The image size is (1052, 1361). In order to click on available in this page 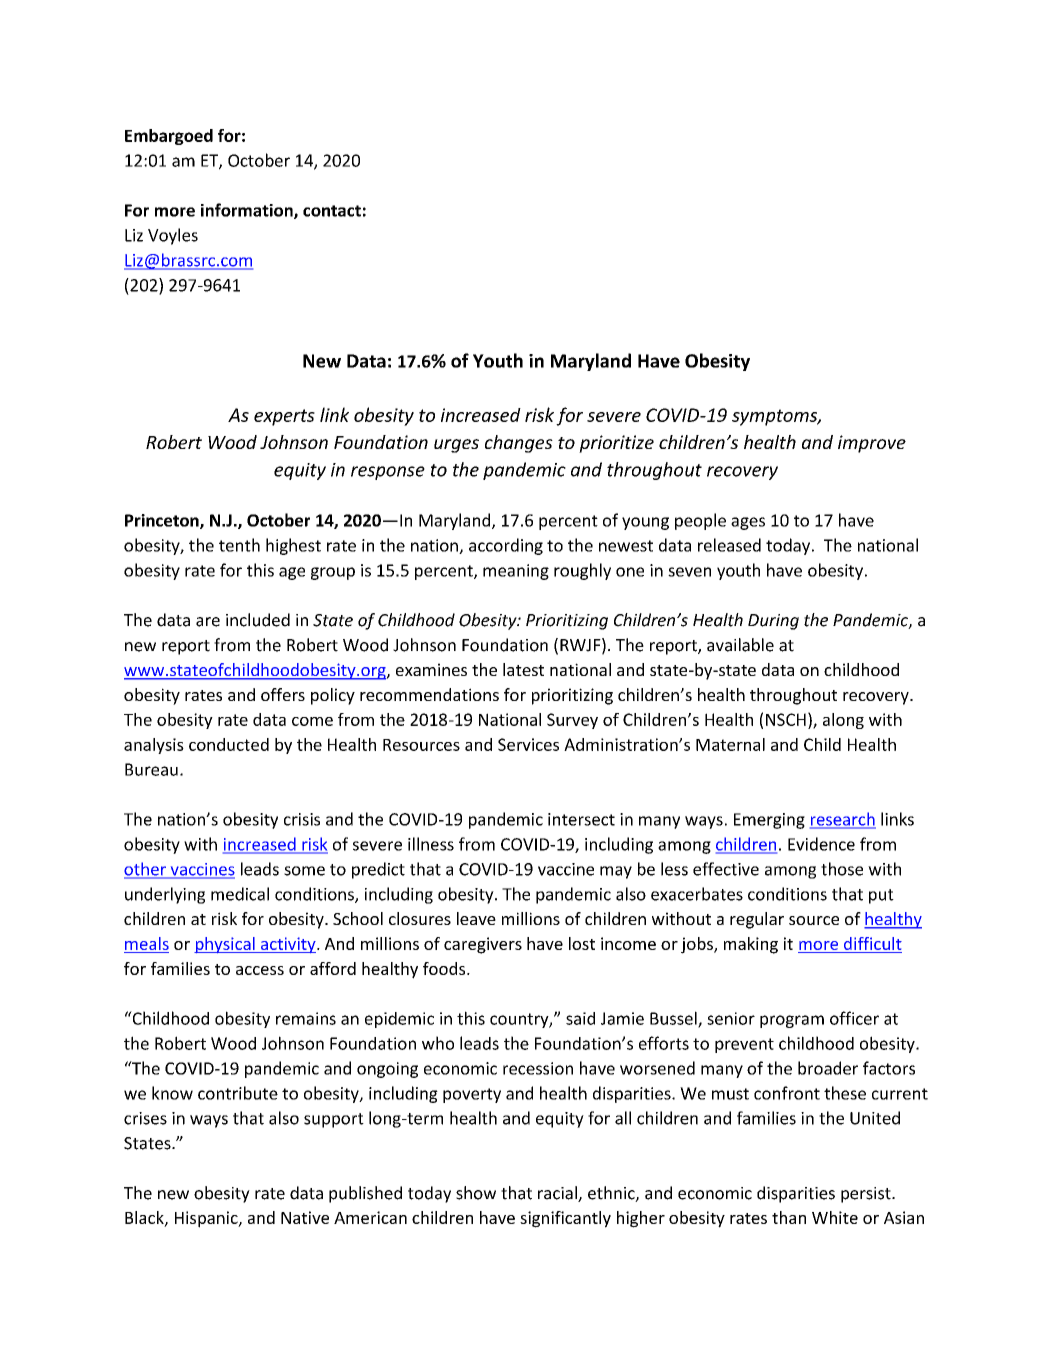, I will do `click(740, 645)`.
